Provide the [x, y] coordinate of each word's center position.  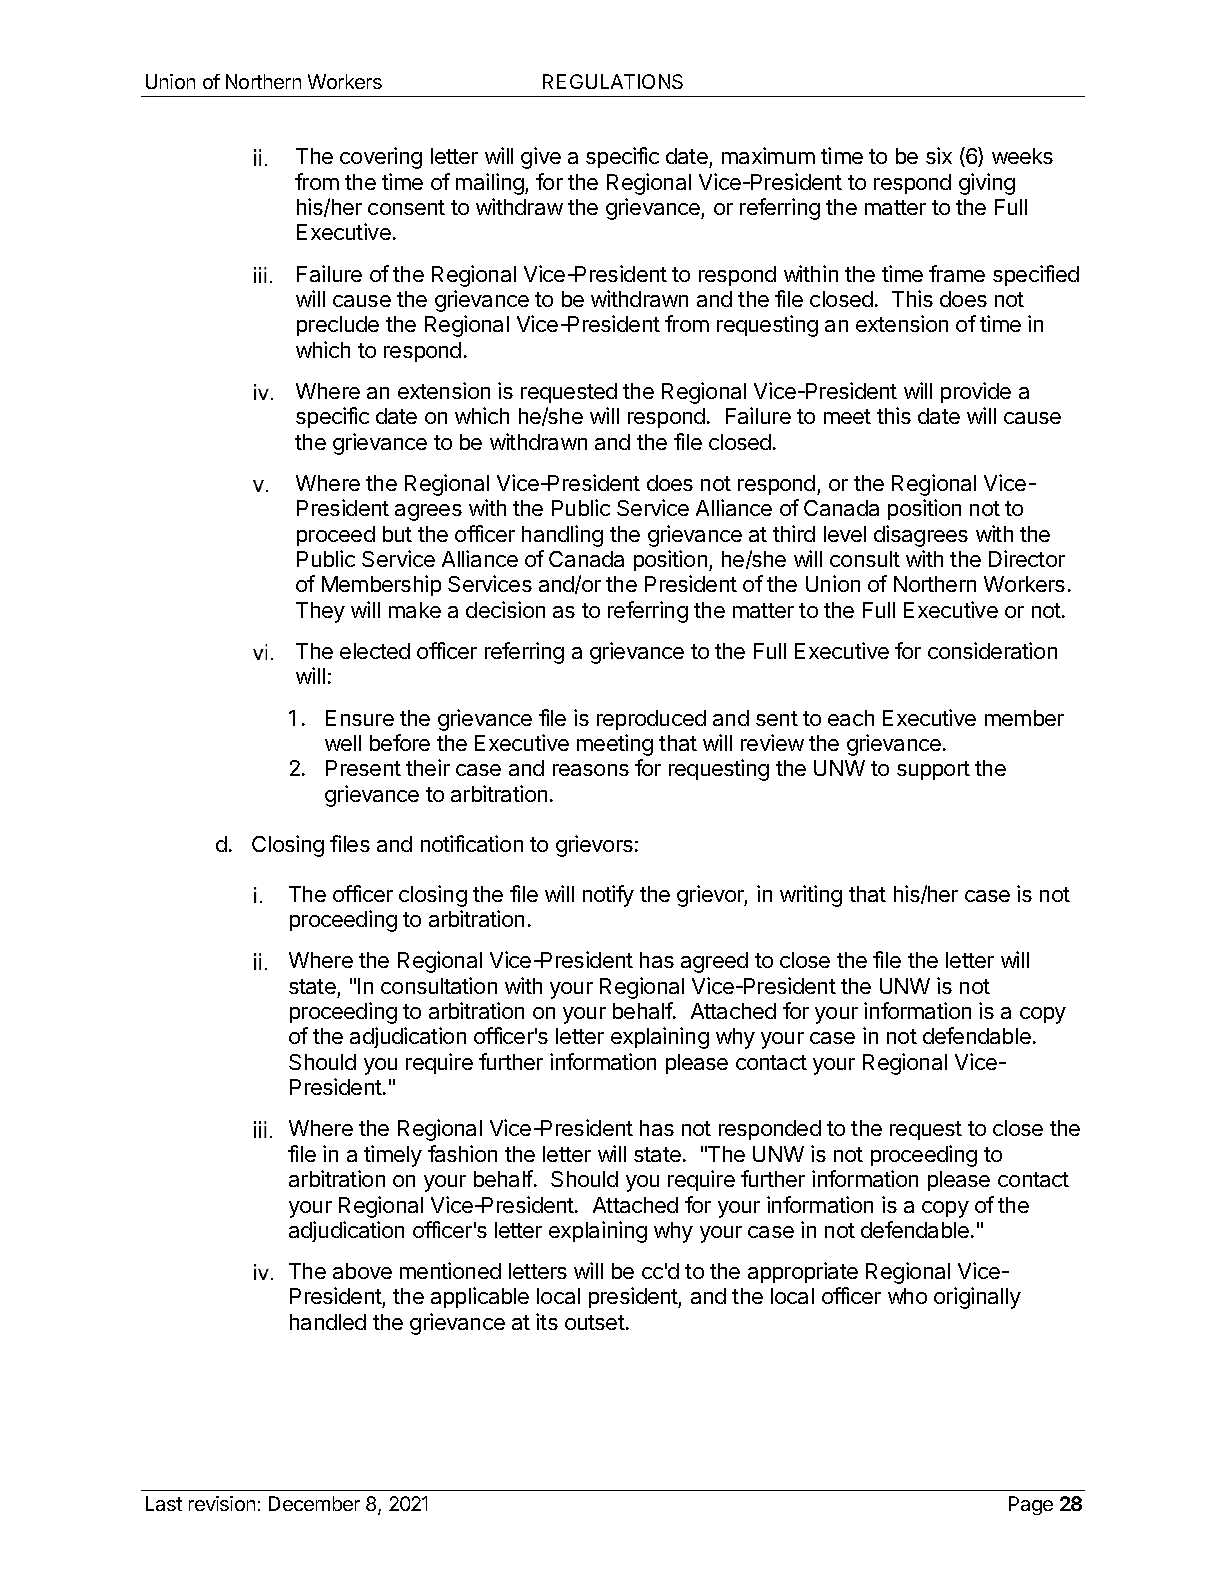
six [939, 155]
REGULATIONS [613, 81]
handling [562, 536]
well [343, 743]
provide [976, 392]
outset [595, 1322]
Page [1031, 1505]
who [907, 1296]
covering [381, 158]
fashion [462, 1153]
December [314, 1503]
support [933, 770]
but [397, 534]
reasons [591, 770]
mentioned [450, 1270]
